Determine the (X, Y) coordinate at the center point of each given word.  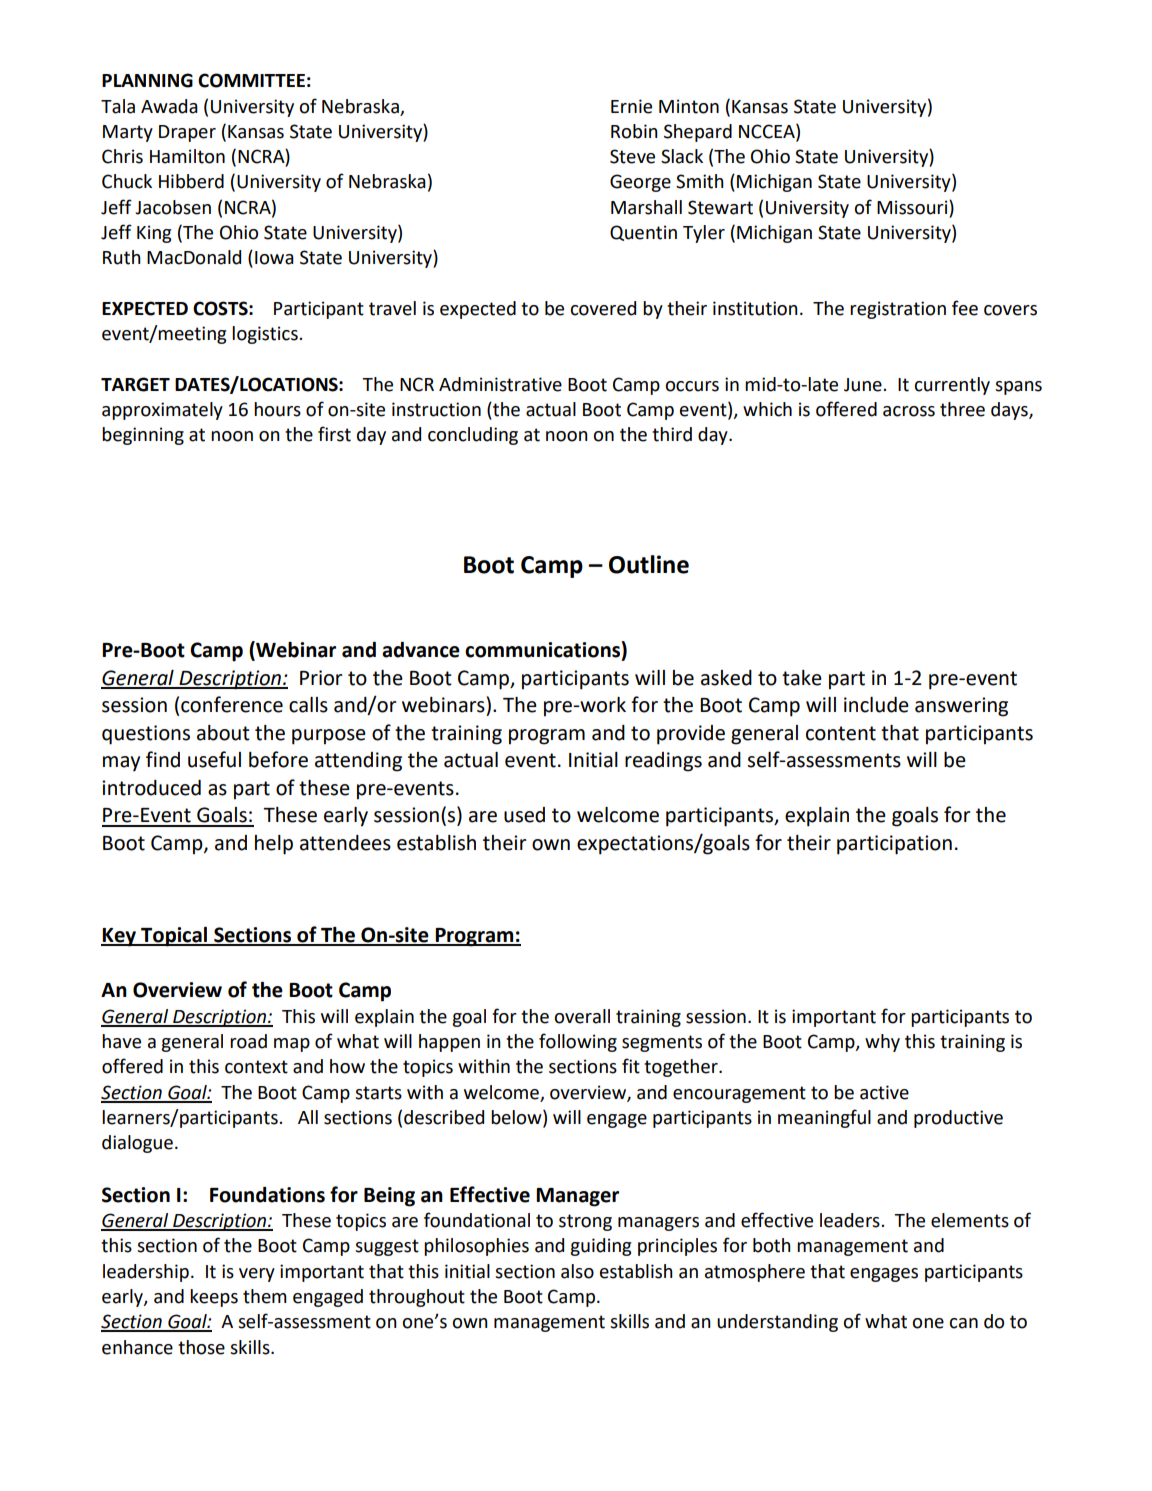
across (909, 411)
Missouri (913, 207)
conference (232, 704)
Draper (187, 133)
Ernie (631, 106)
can (963, 1323)
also (577, 1271)
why (882, 1043)
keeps (214, 1298)
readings (663, 762)
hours (277, 409)
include (876, 705)
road (248, 1041)
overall (582, 1016)
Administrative (500, 384)
